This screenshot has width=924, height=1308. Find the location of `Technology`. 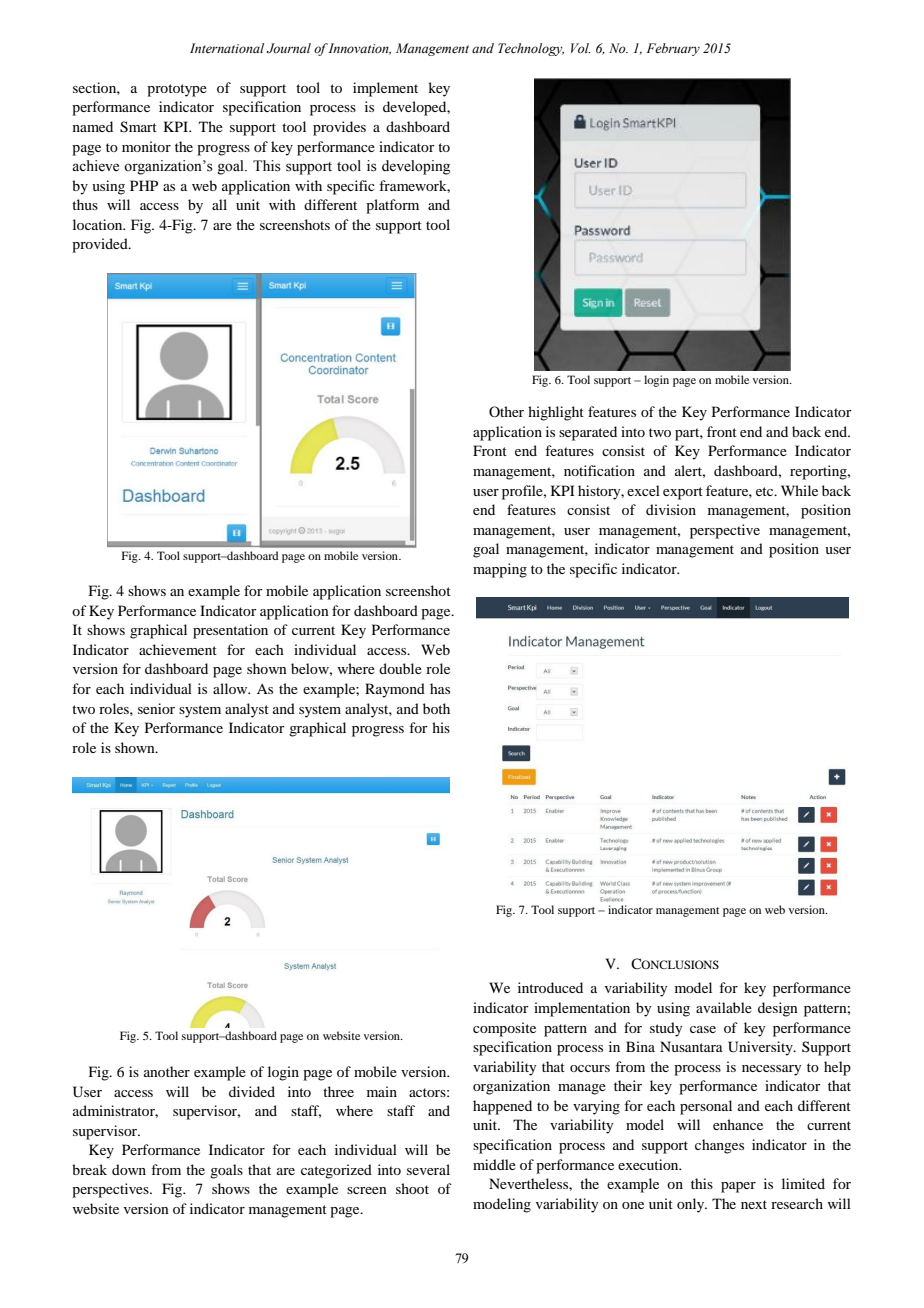

Technology is located at coordinates (531, 49).
